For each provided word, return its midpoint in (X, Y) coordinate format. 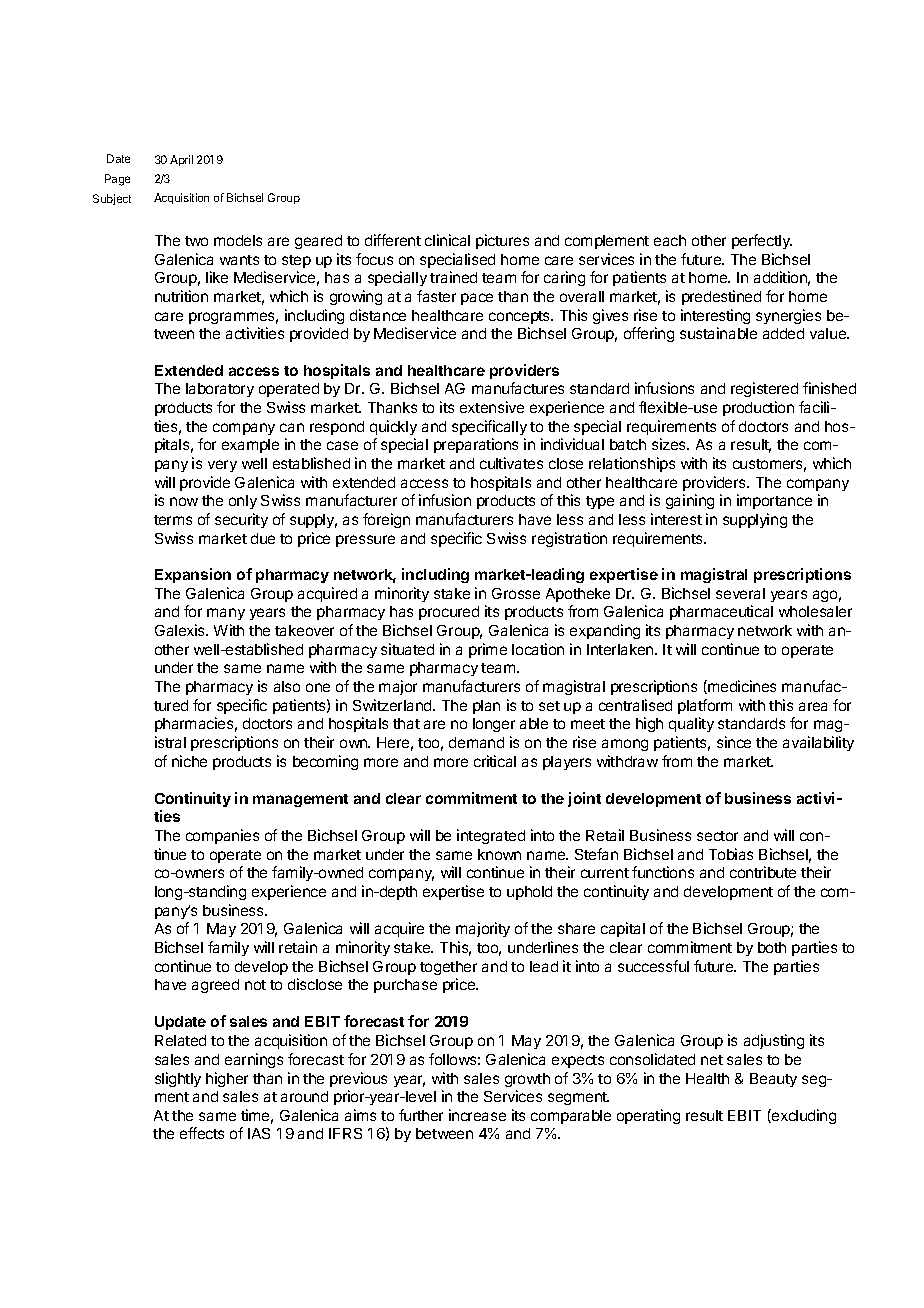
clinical (447, 240)
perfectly (762, 241)
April (181, 160)
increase (477, 1115)
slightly (178, 1079)
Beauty (773, 1080)
